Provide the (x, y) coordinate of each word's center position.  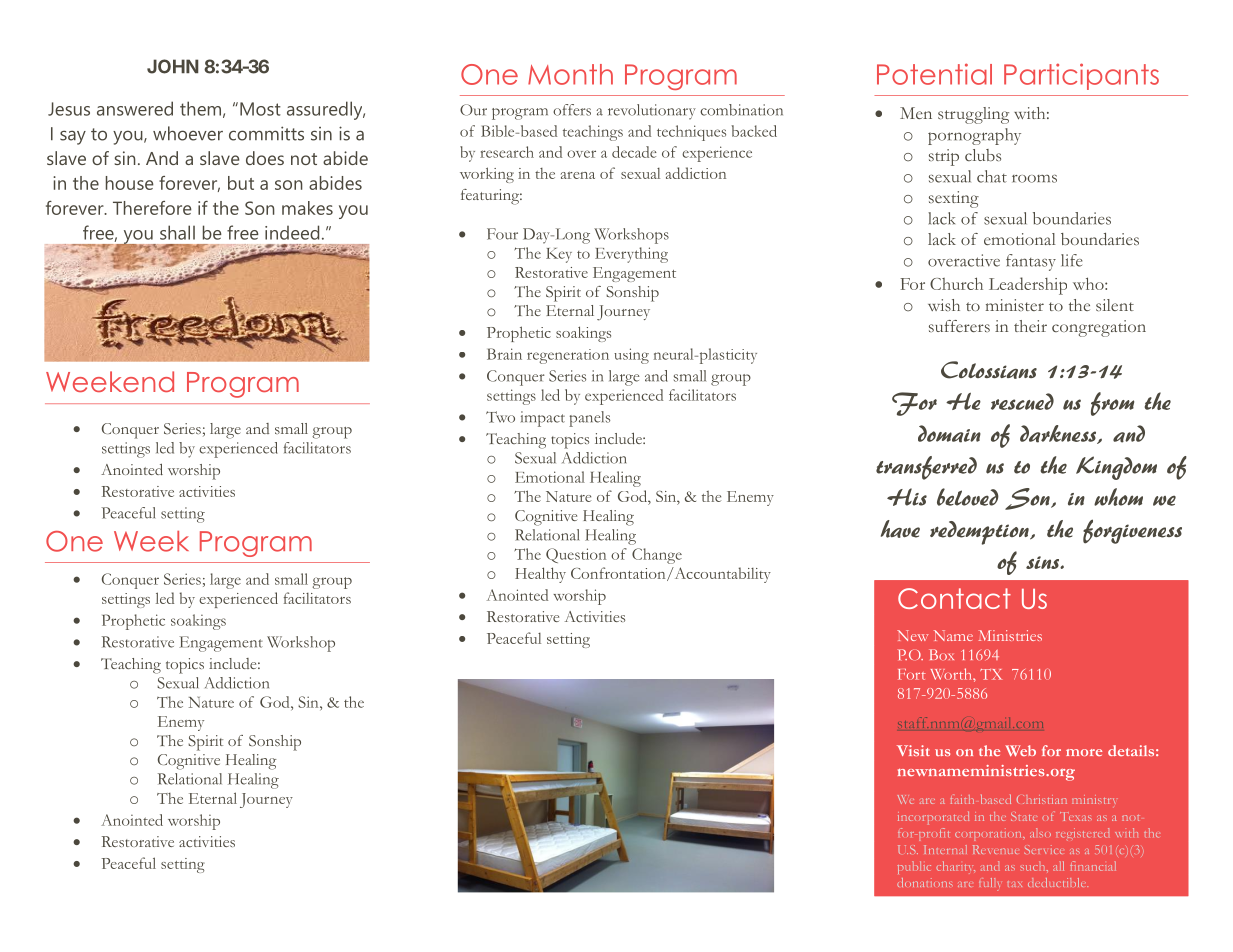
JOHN (173, 66)
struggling (973, 115)
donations (925, 882)
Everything (631, 255)
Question (576, 555)
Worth (952, 674)
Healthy (540, 575)
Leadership (1028, 286)
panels (589, 419)
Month (570, 74)
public (914, 867)
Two (500, 417)
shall (177, 232)
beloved (968, 497)
